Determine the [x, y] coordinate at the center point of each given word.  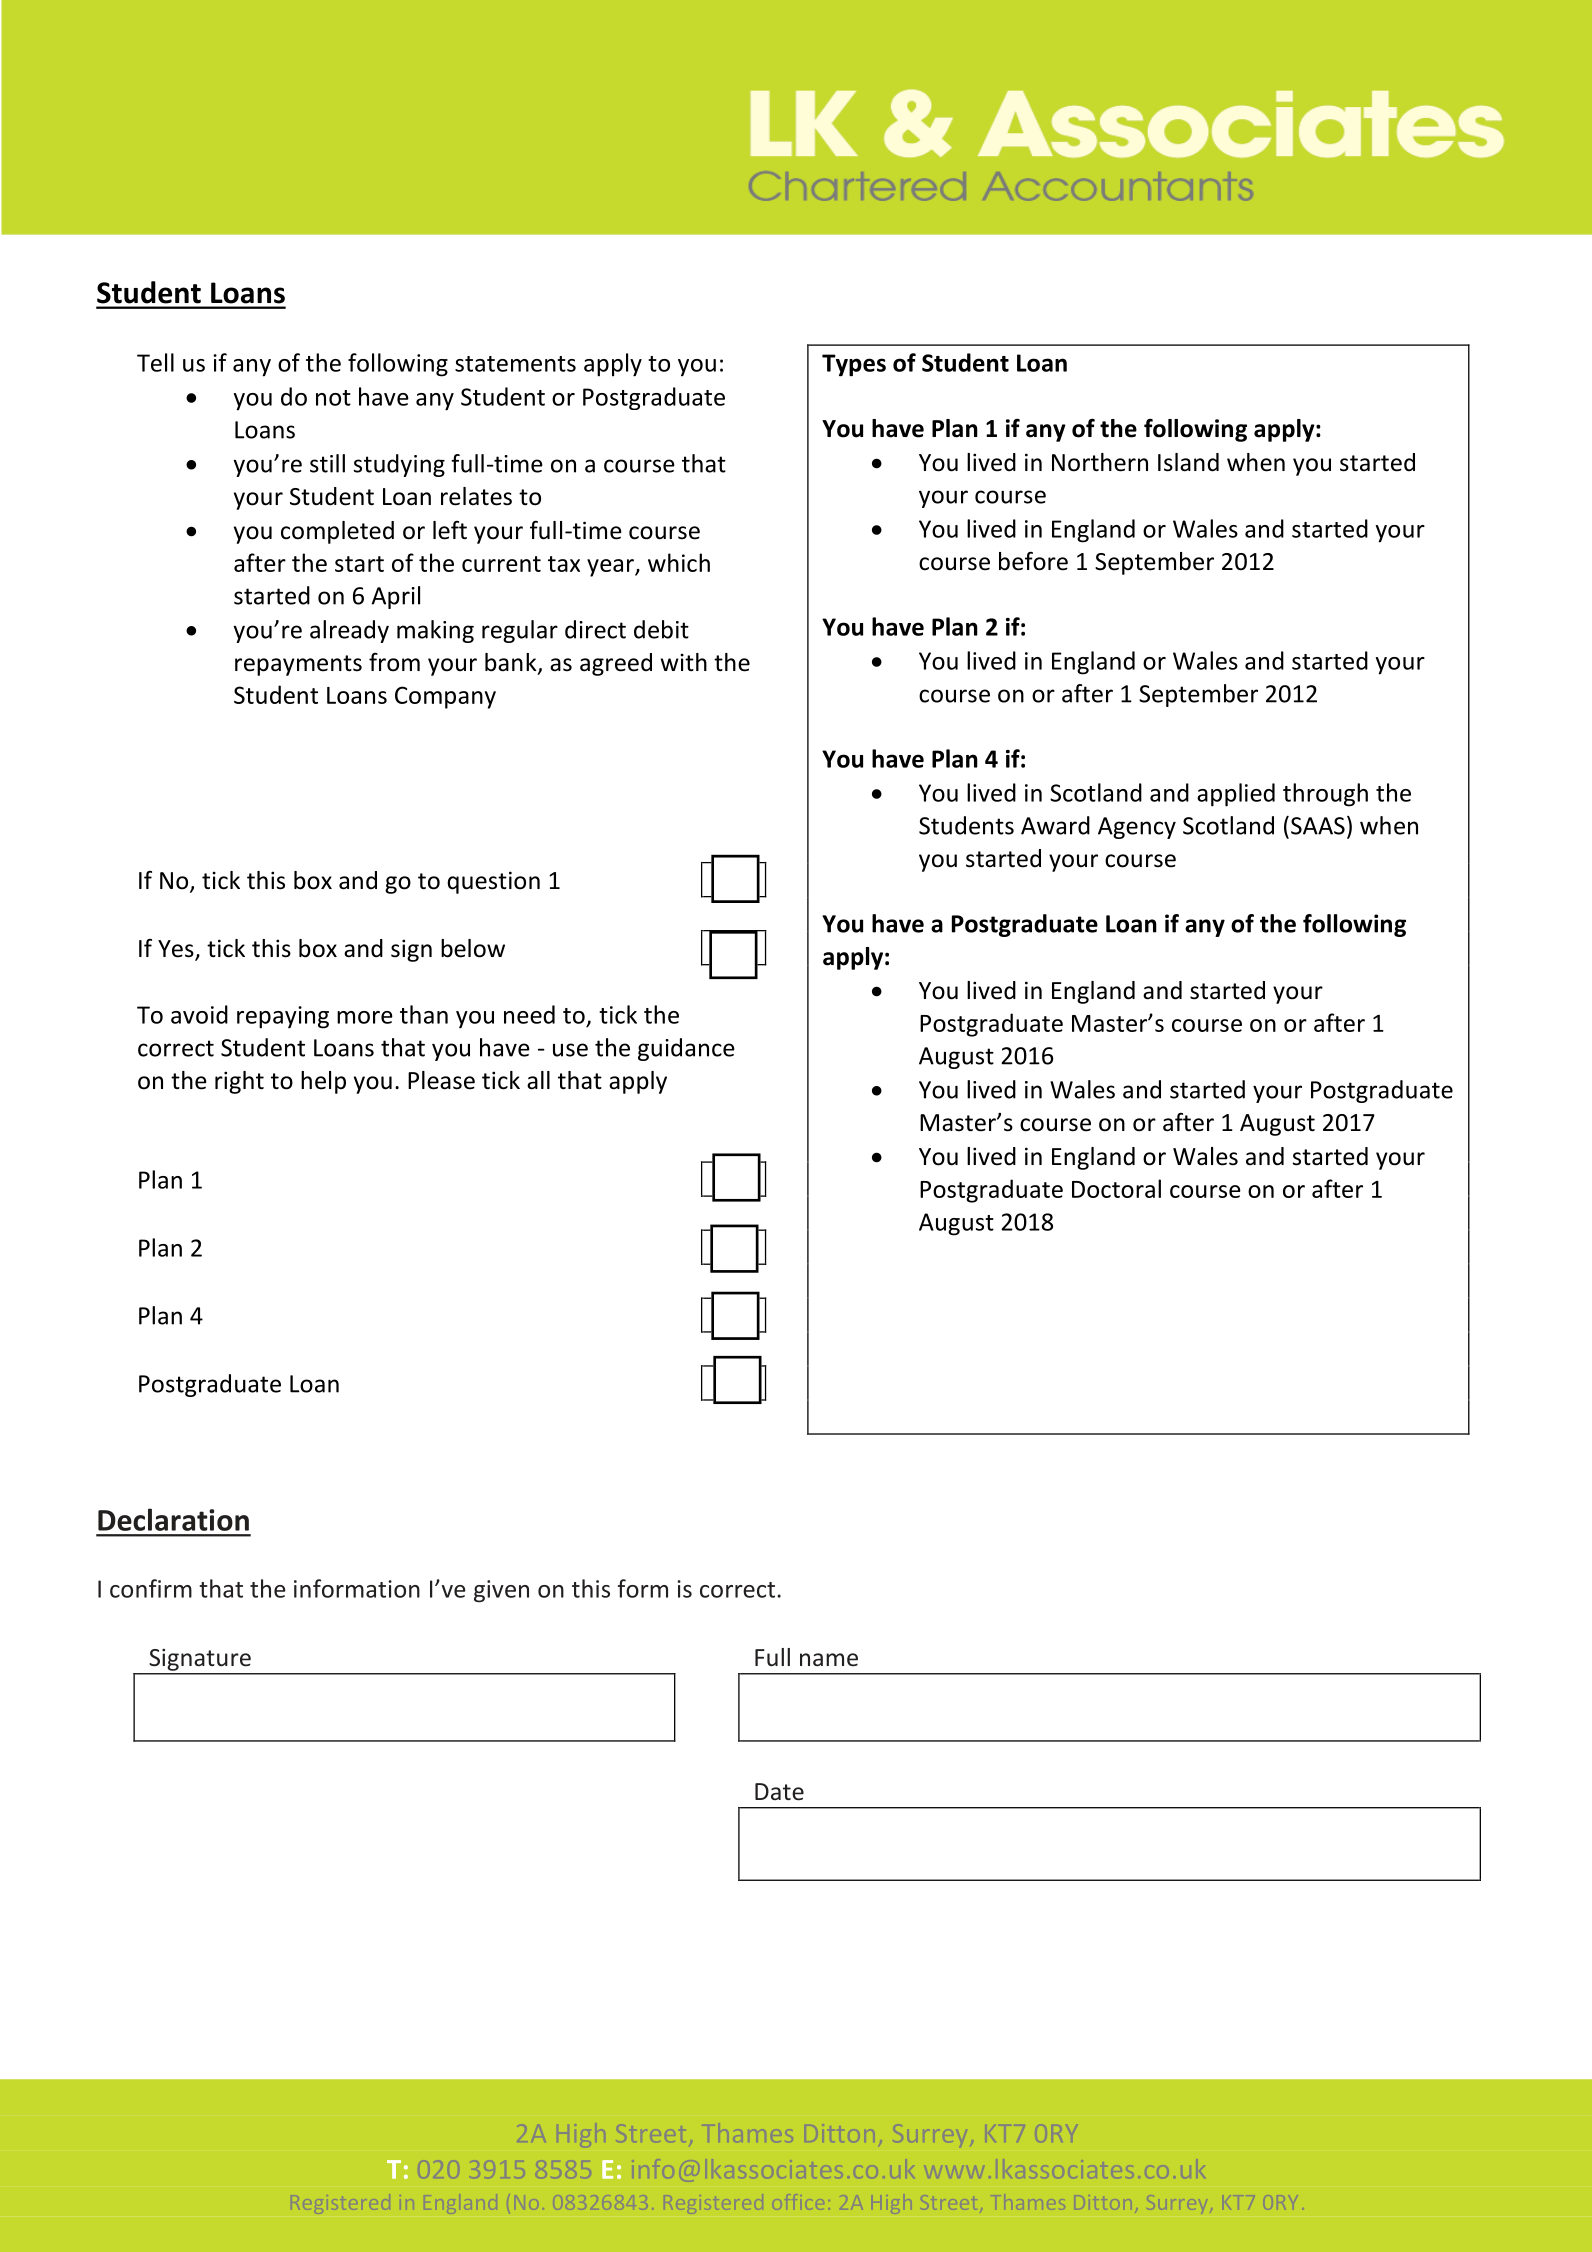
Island [1188, 462]
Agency [1137, 828]
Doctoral [1116, 1188]
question [493, 882]
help [323, 1082]
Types [854, 365]
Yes [177, 950]
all [538, 1080]
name [829, 1659]
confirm [151, 1588]
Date [779, 1792]
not [333, 398]
